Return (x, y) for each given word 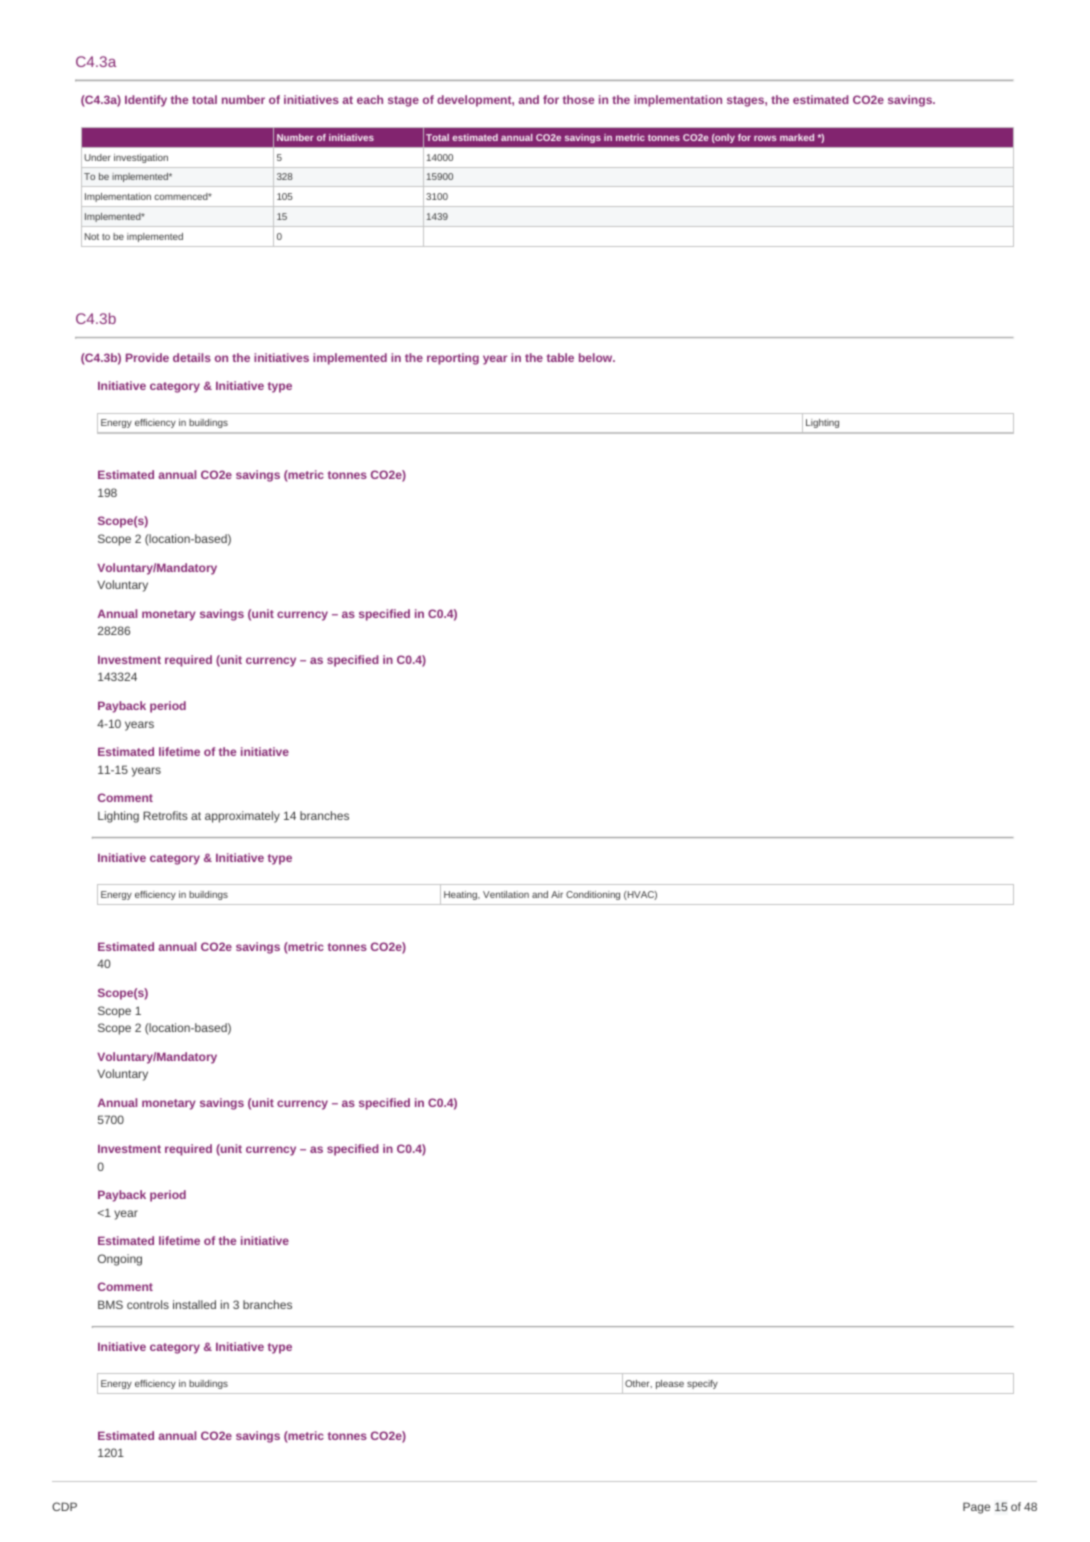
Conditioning (593, 895)
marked (797, 137)
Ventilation (506, 894)
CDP (64, 1506)
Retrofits (165, 815)
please (670, 1384)
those (578, 99)
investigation (141, 158)
